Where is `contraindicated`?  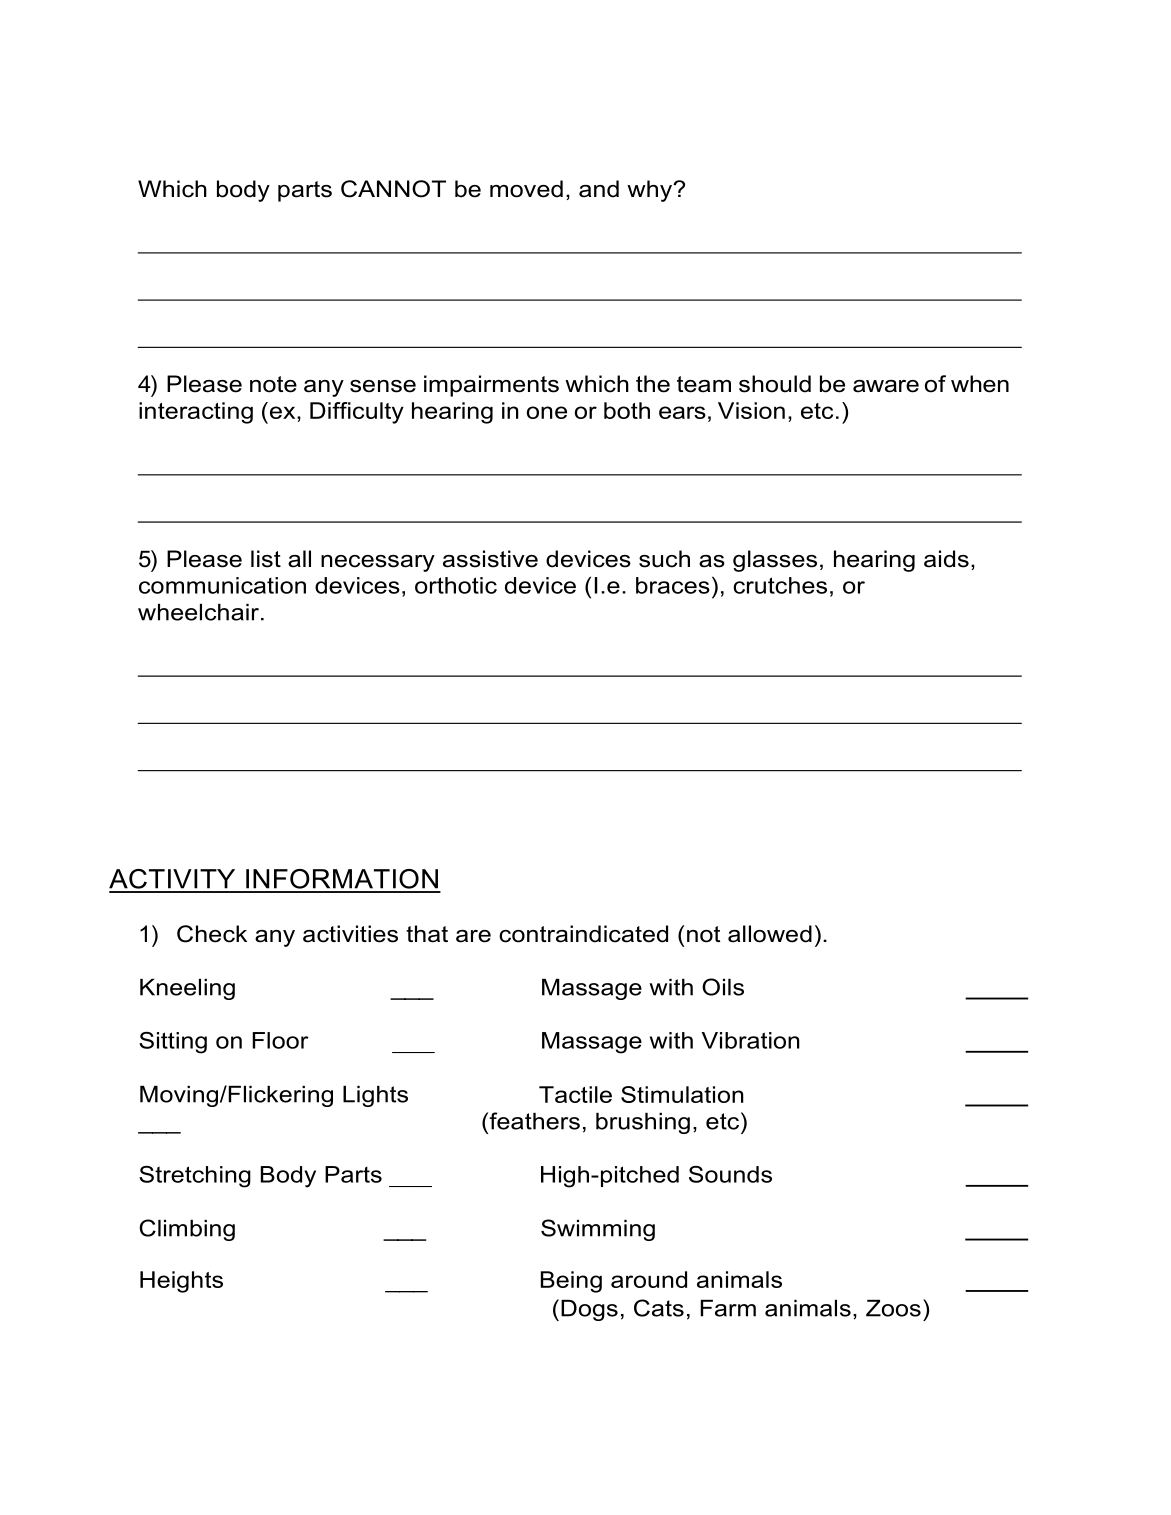
contraindicated is located at coordinates (583, 934).
